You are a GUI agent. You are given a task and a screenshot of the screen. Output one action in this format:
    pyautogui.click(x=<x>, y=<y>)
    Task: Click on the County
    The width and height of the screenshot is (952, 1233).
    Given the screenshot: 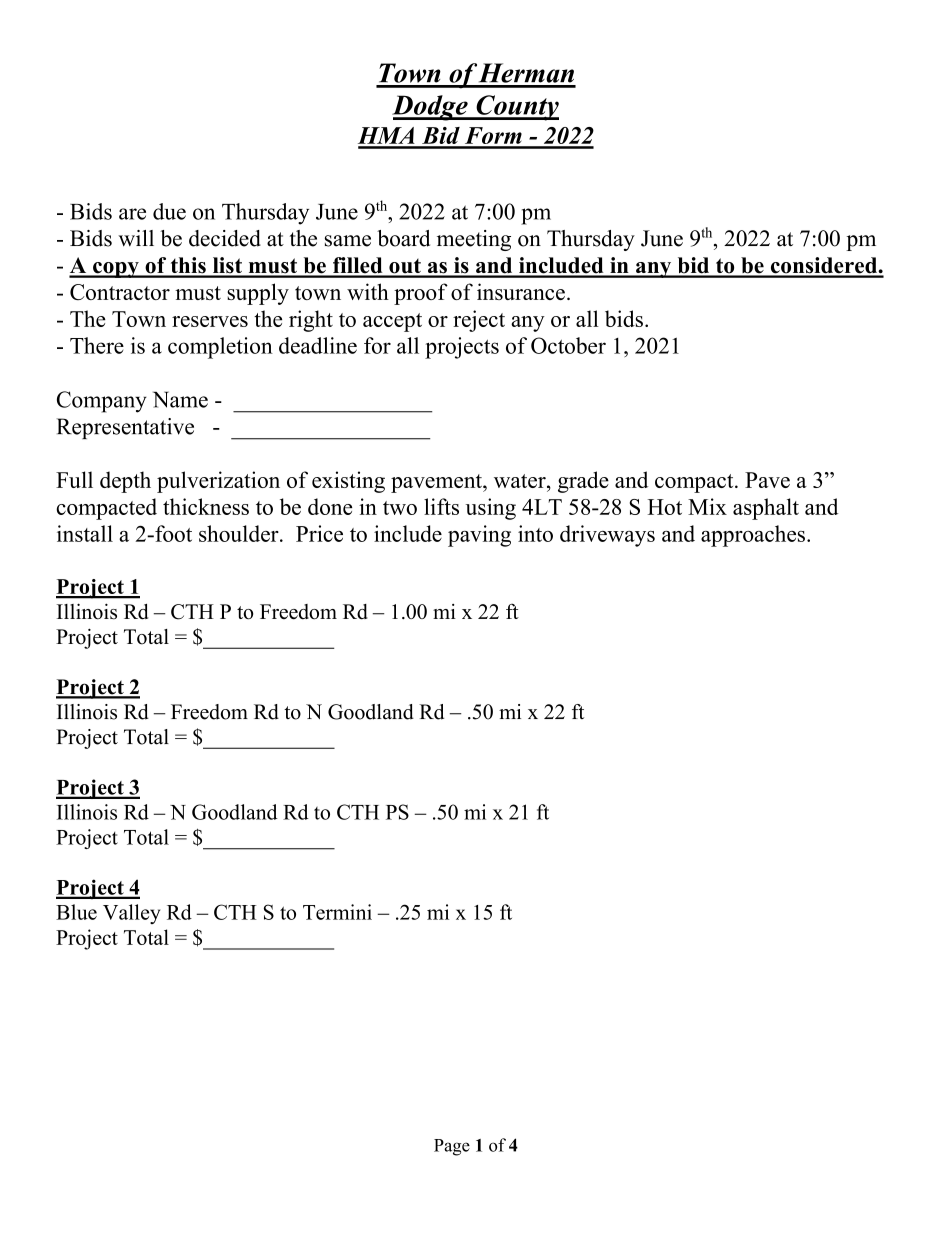 What is the action you would take?
    pyautogui.click(x=516, y=108)
